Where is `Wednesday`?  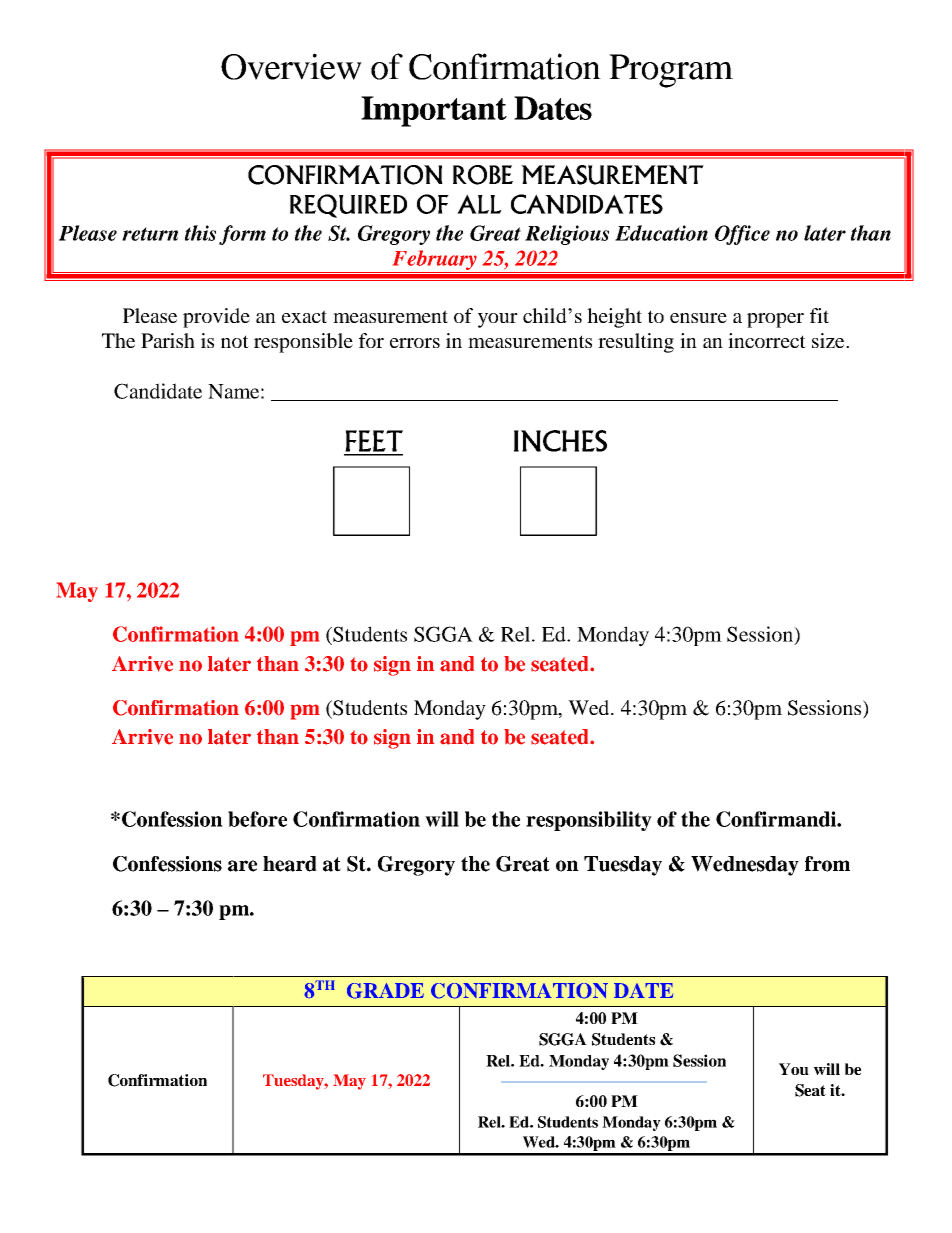
Wednesday is located at coordinates (745, 866).
